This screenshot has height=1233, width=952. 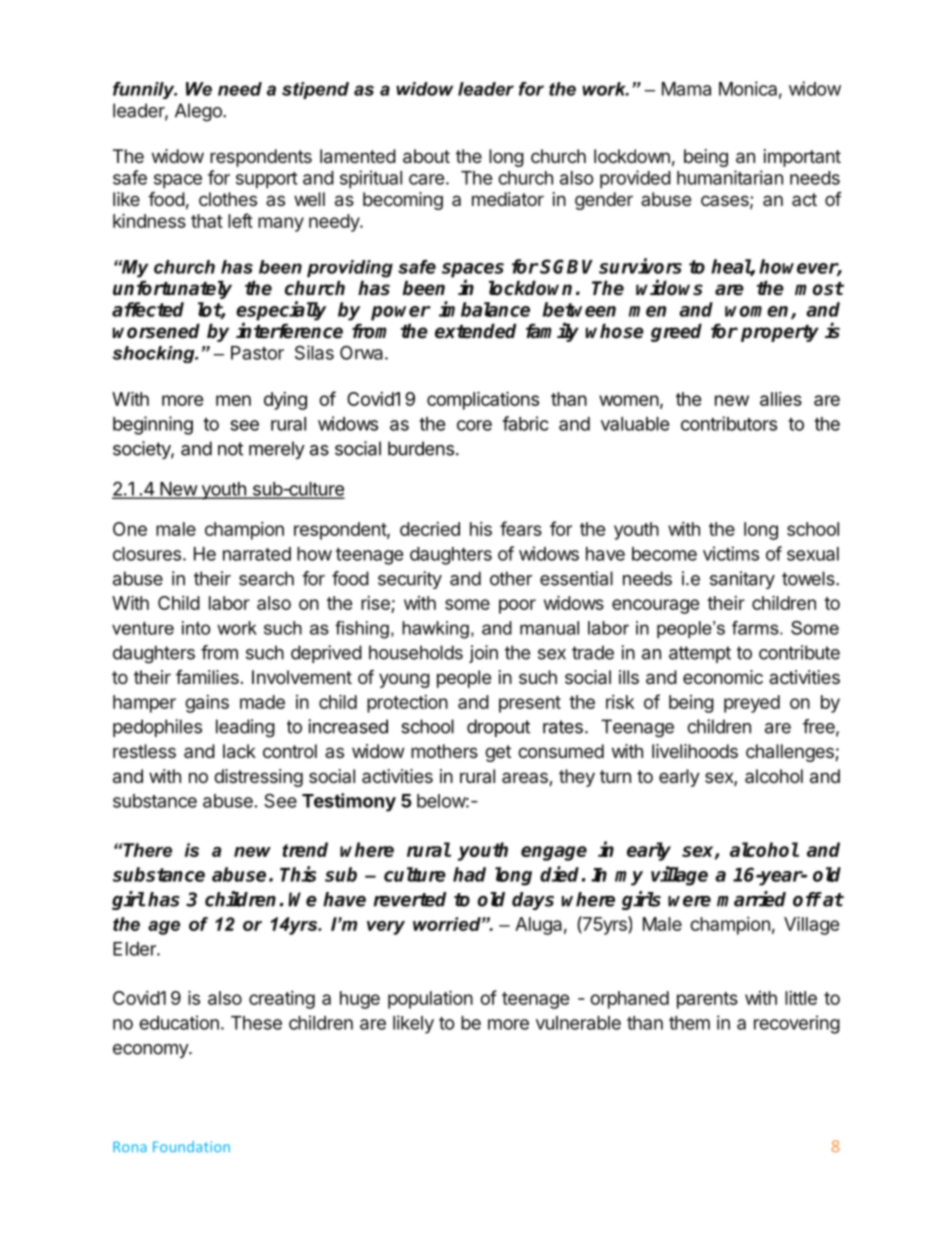 What do you see at coordinates (498, 728) in the screenshot?
I see `dropout` at bounding box center [498, 728].
